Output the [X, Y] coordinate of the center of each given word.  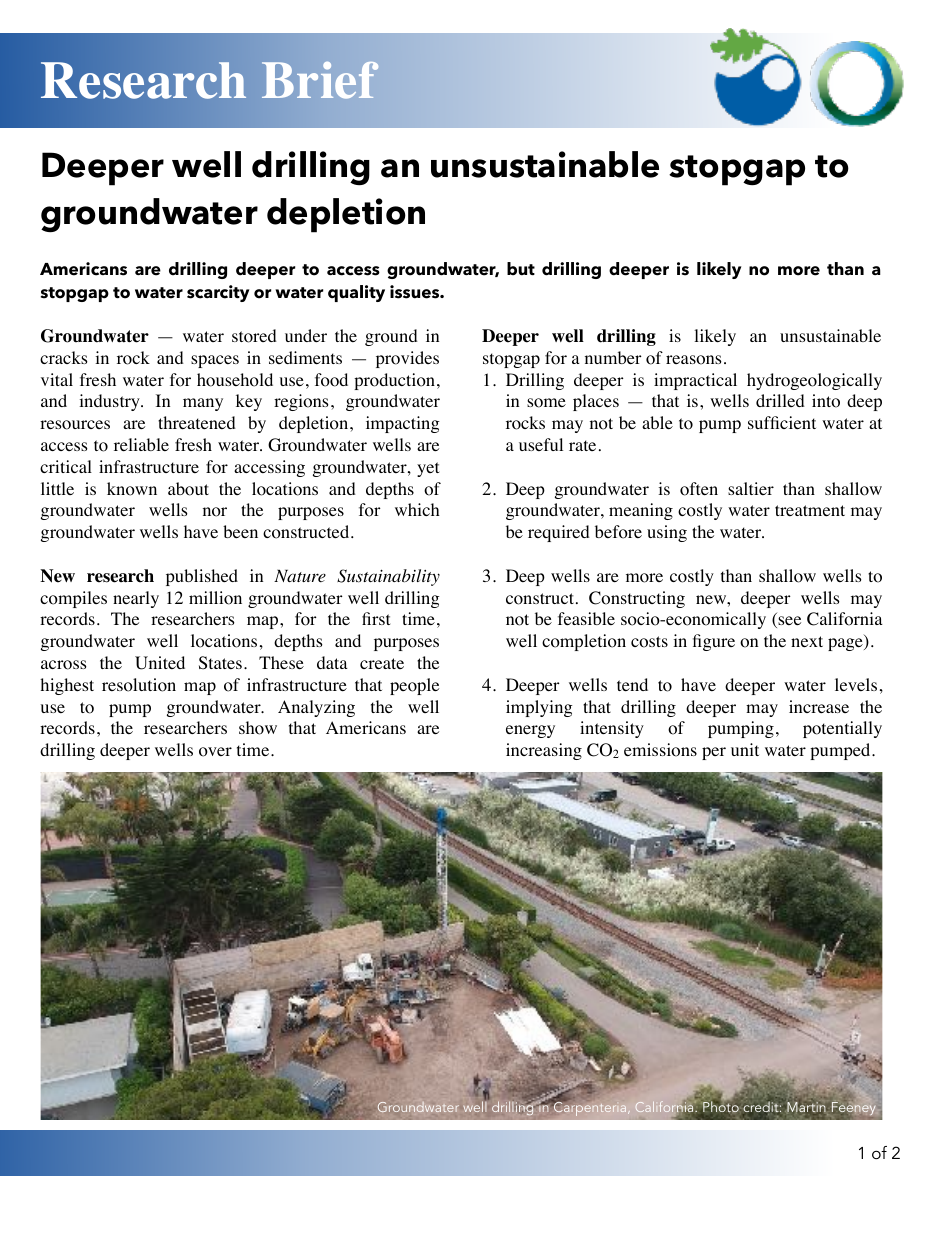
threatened [197, 422]
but [521, 269]
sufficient [782, 422]
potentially [842, 729]
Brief [320, 80]
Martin [806, 1107]
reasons [694, 360]
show [258, 728]
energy [530, 731]
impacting [403, 424]
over [215, 752]
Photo [721, 1105]
